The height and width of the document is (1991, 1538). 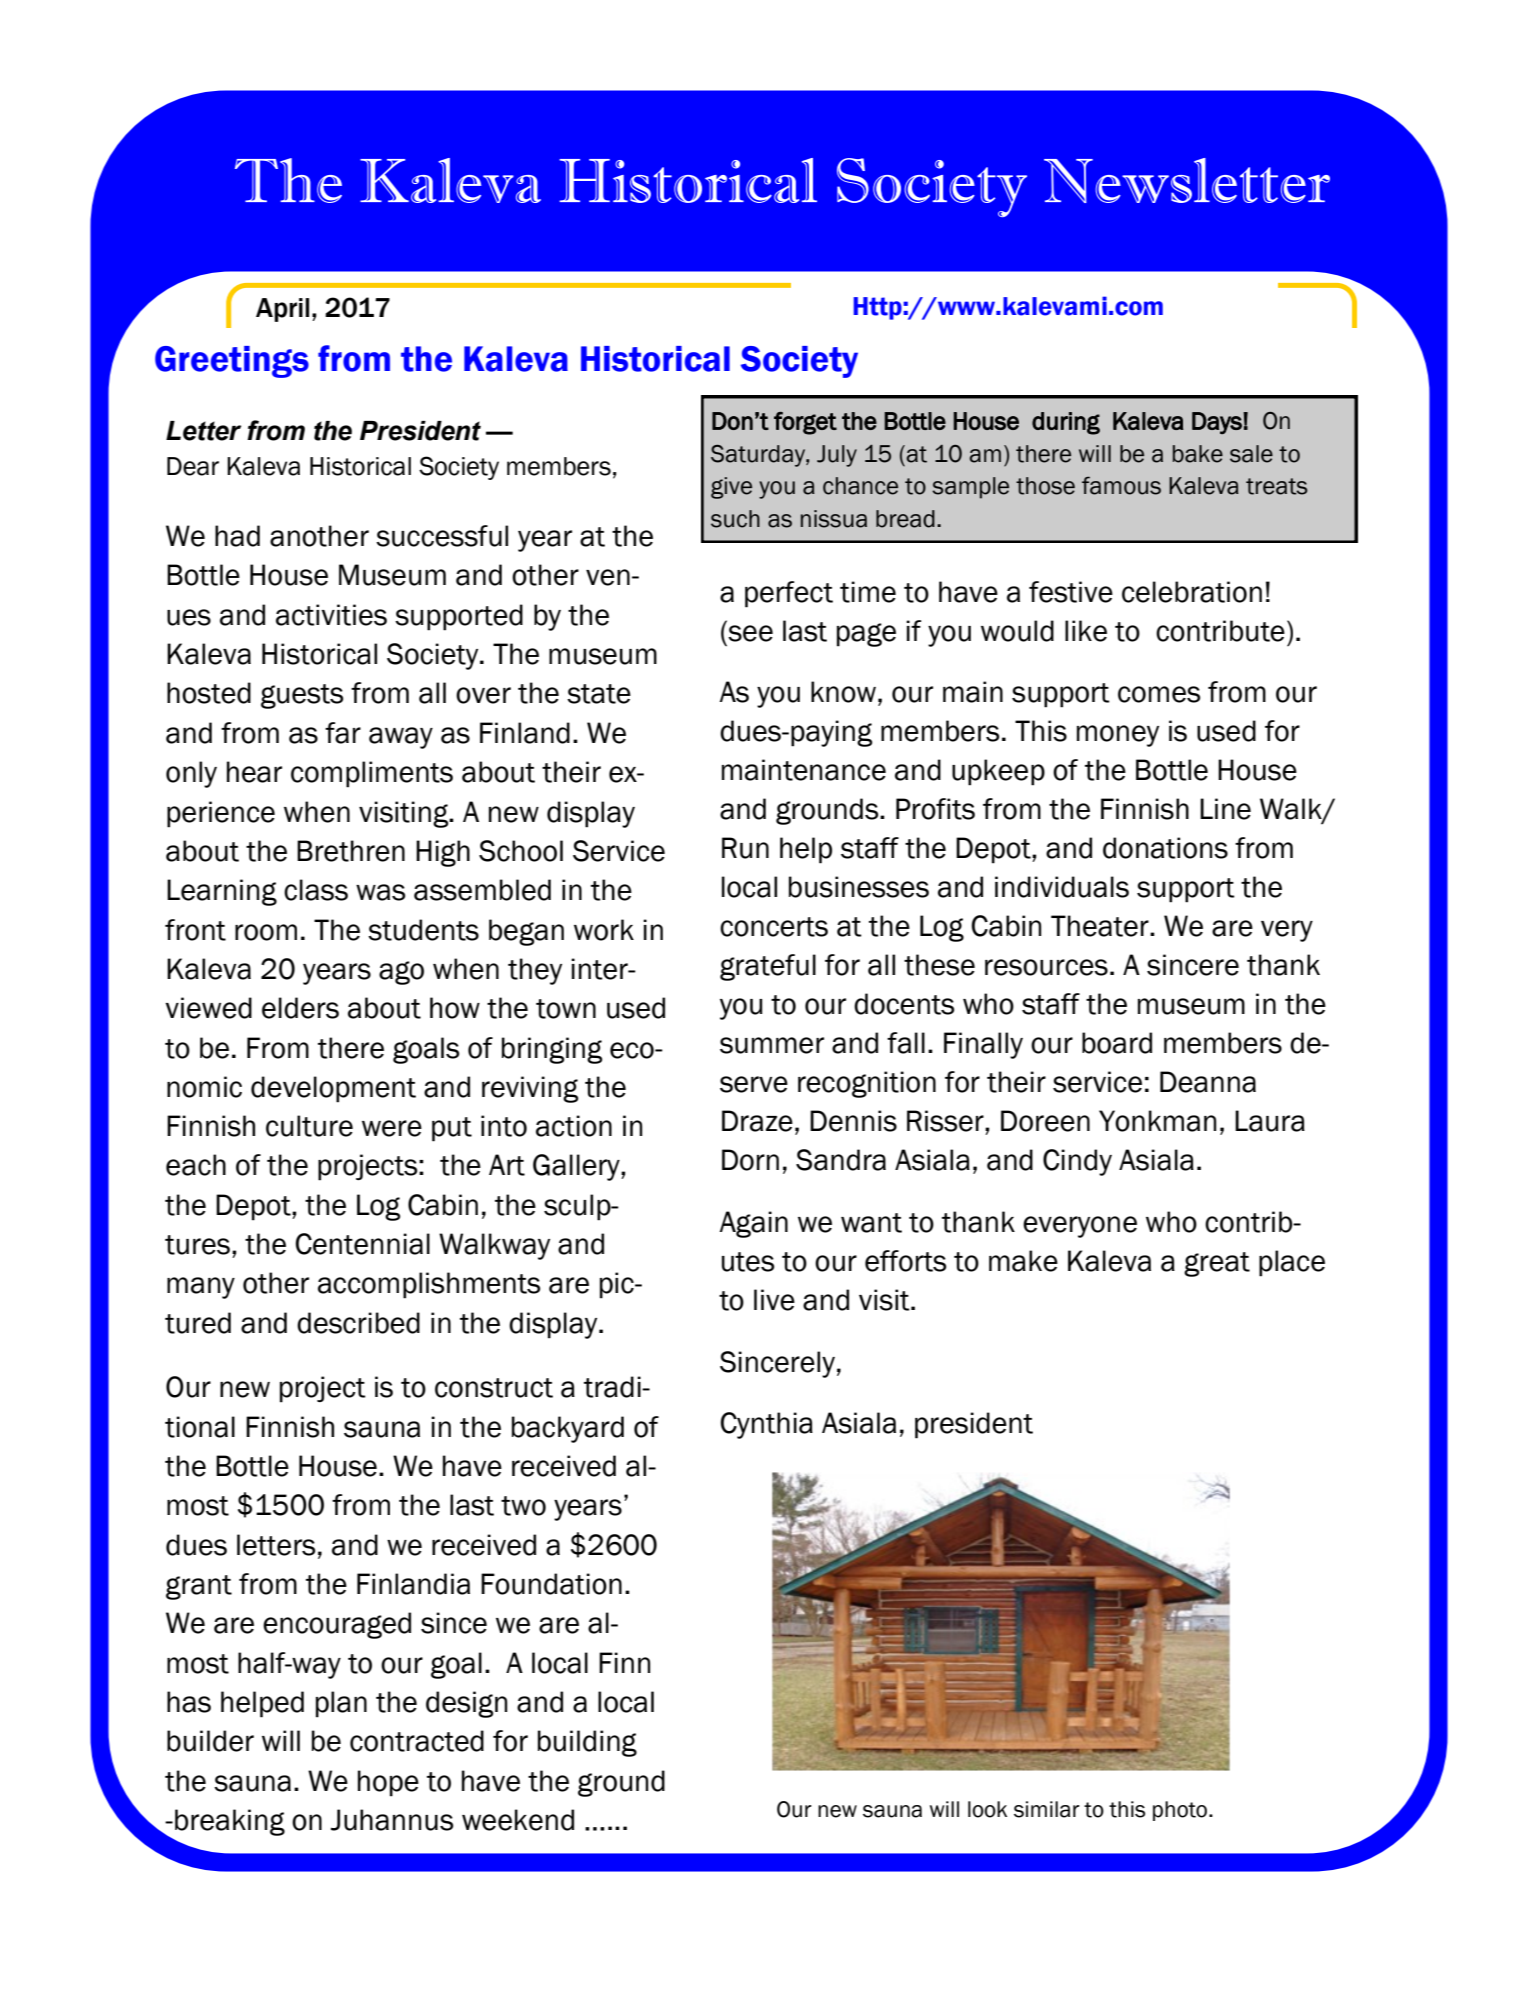 I want to click on forget, so click(x=805, y=423).
